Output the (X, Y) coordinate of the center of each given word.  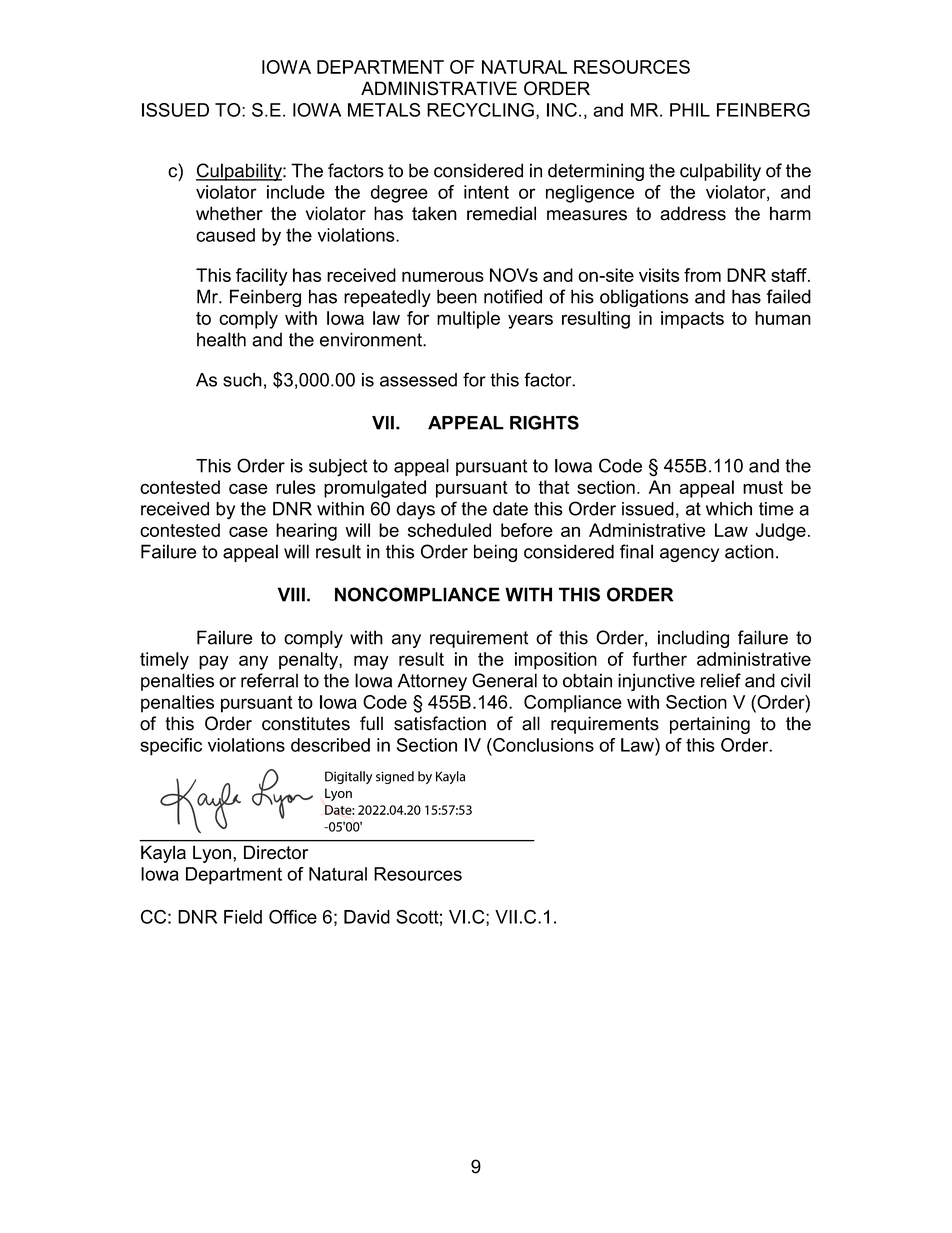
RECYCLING (480, 110)
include (296, 192)
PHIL (690, 110)
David (367, 917)
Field (243, 917)
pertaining (710, 725)
